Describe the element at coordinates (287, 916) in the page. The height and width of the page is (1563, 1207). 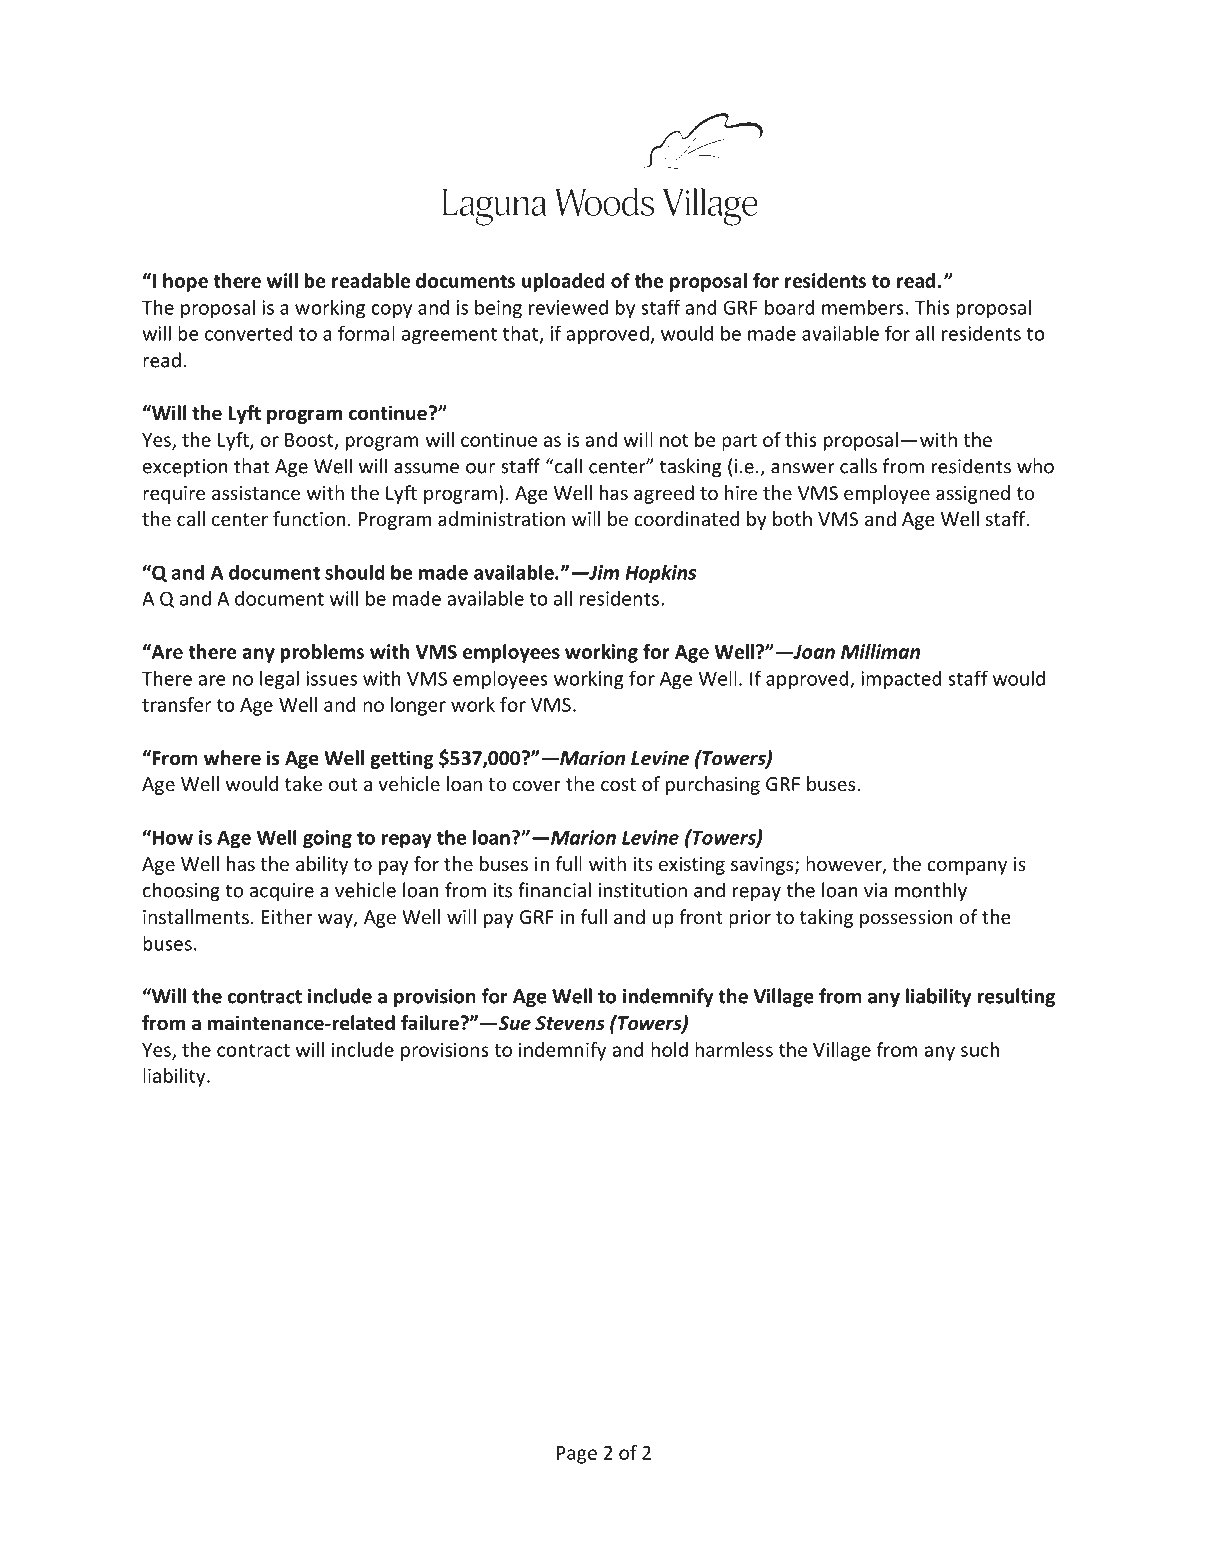
I see `Either` at that location.
